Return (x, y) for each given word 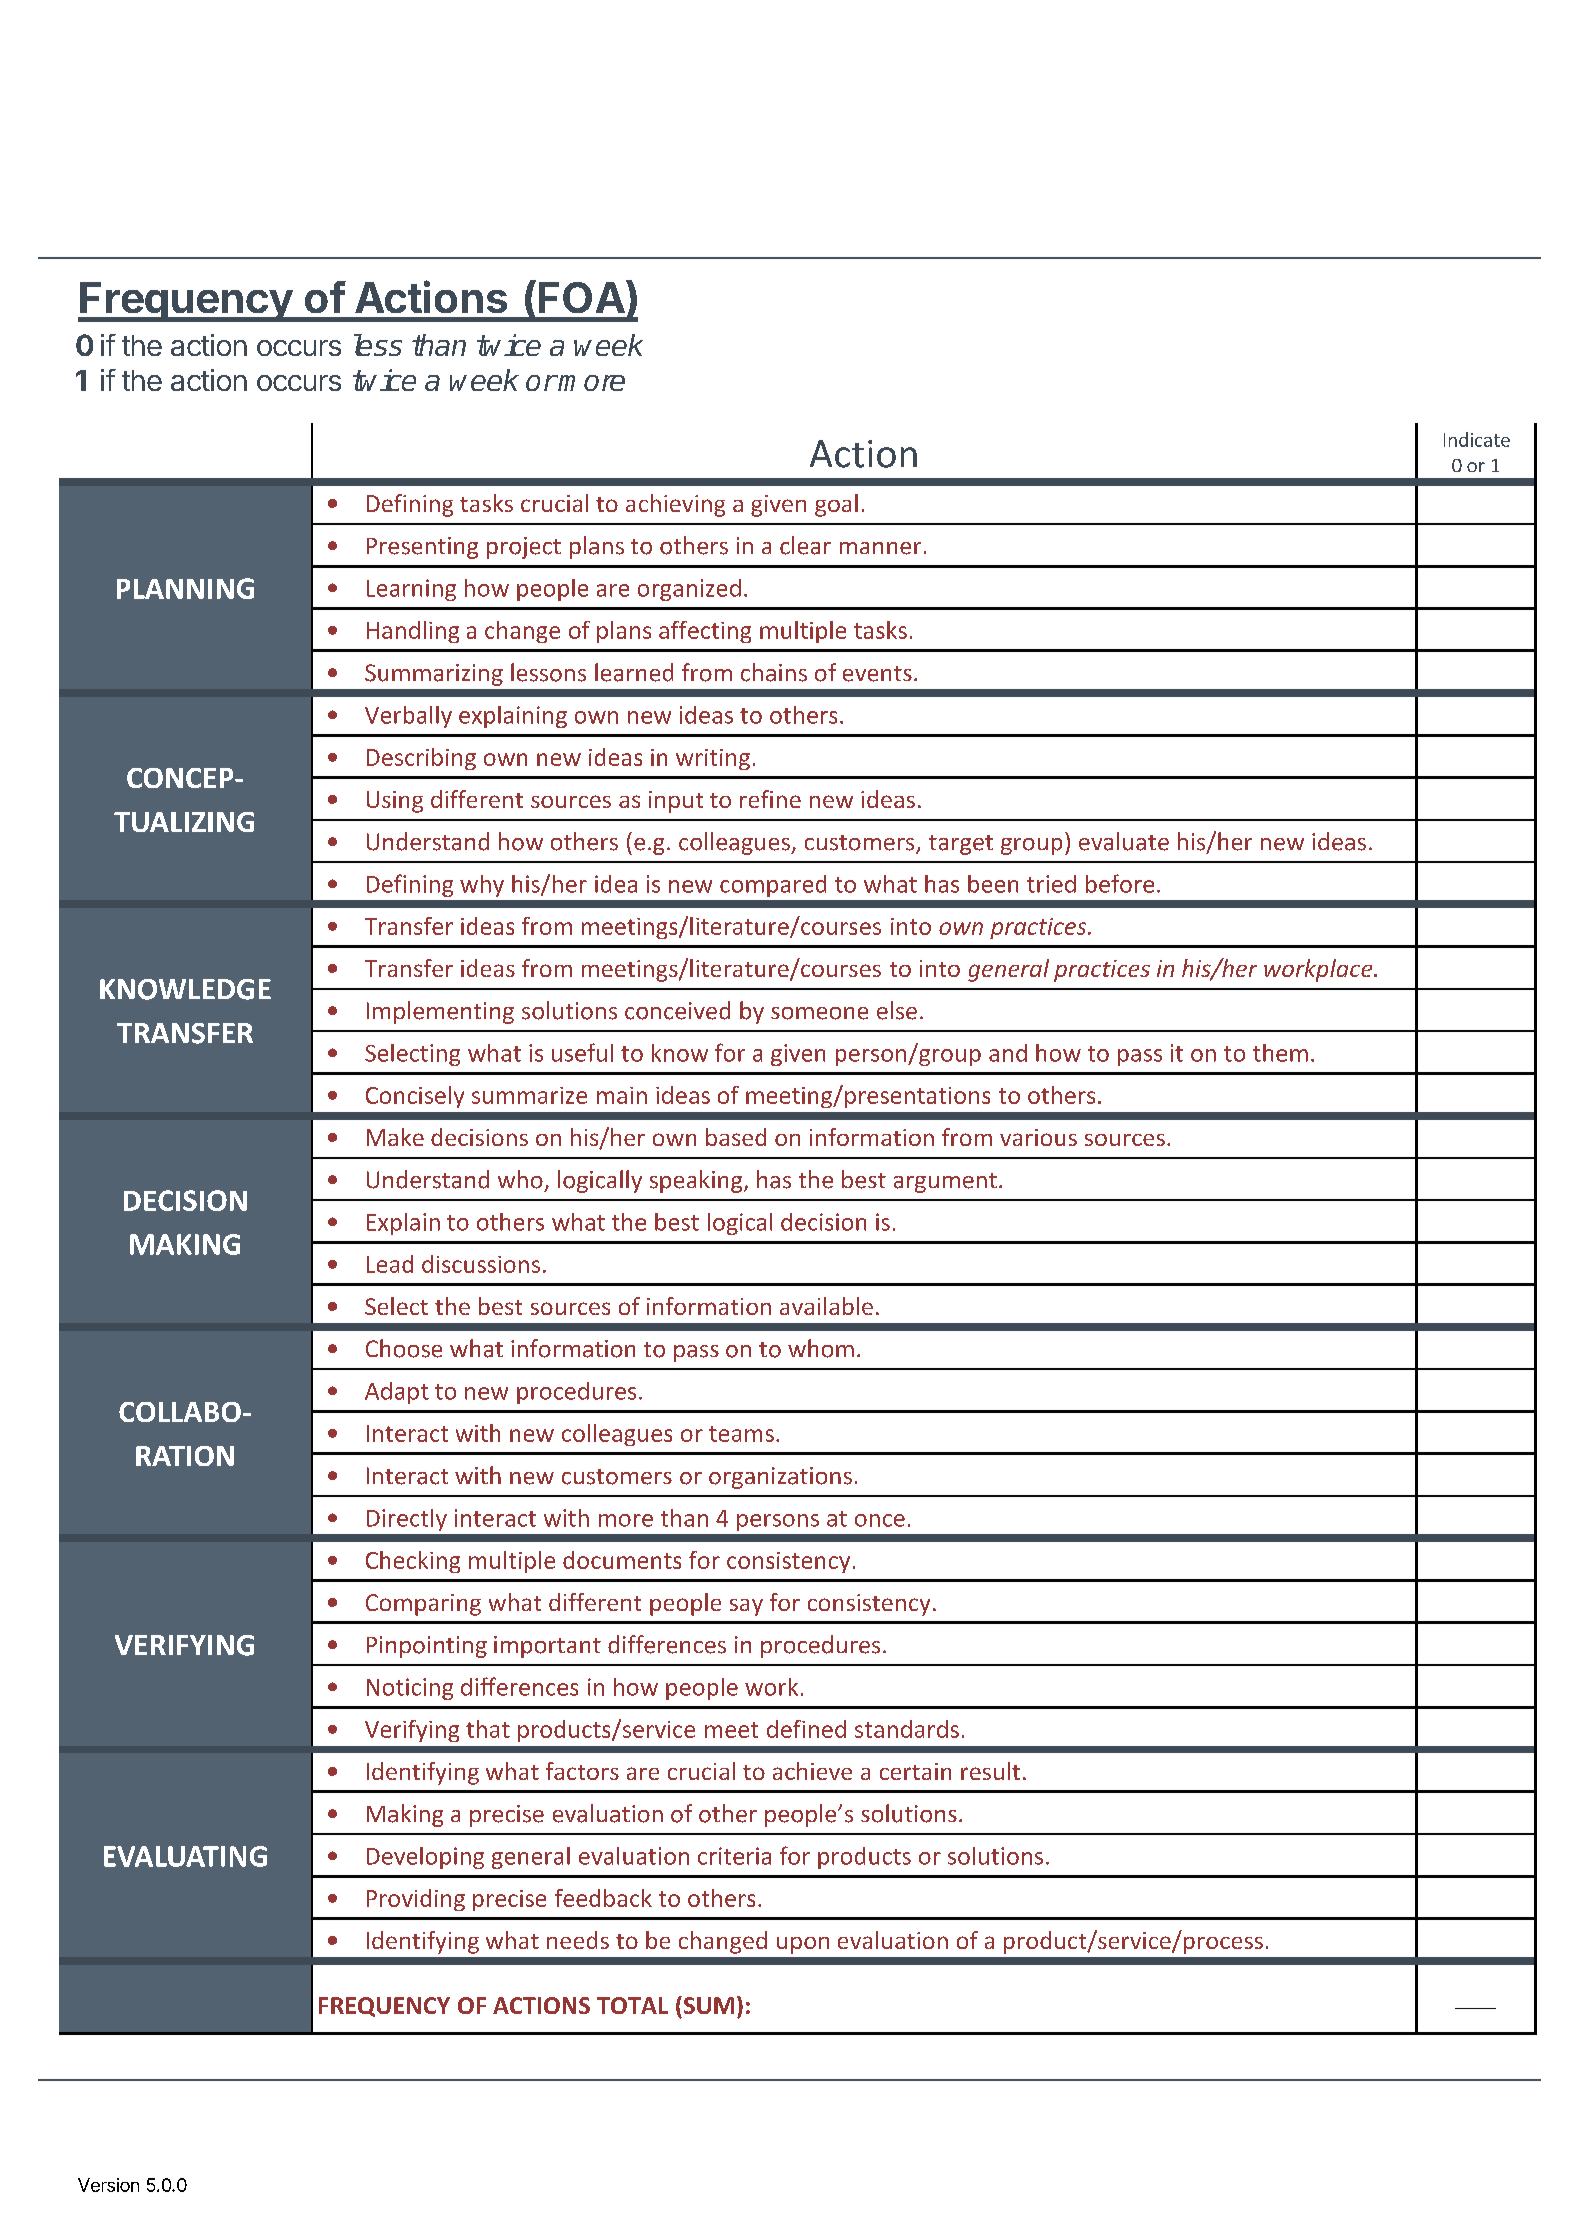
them (1280, 1053)
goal (836, 505)
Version (108, 2185)
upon (803, 1945)
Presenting (422, 548)
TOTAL (632, 2005)
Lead (390, 1264)
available (826, 1306)
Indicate (1477, 439)
